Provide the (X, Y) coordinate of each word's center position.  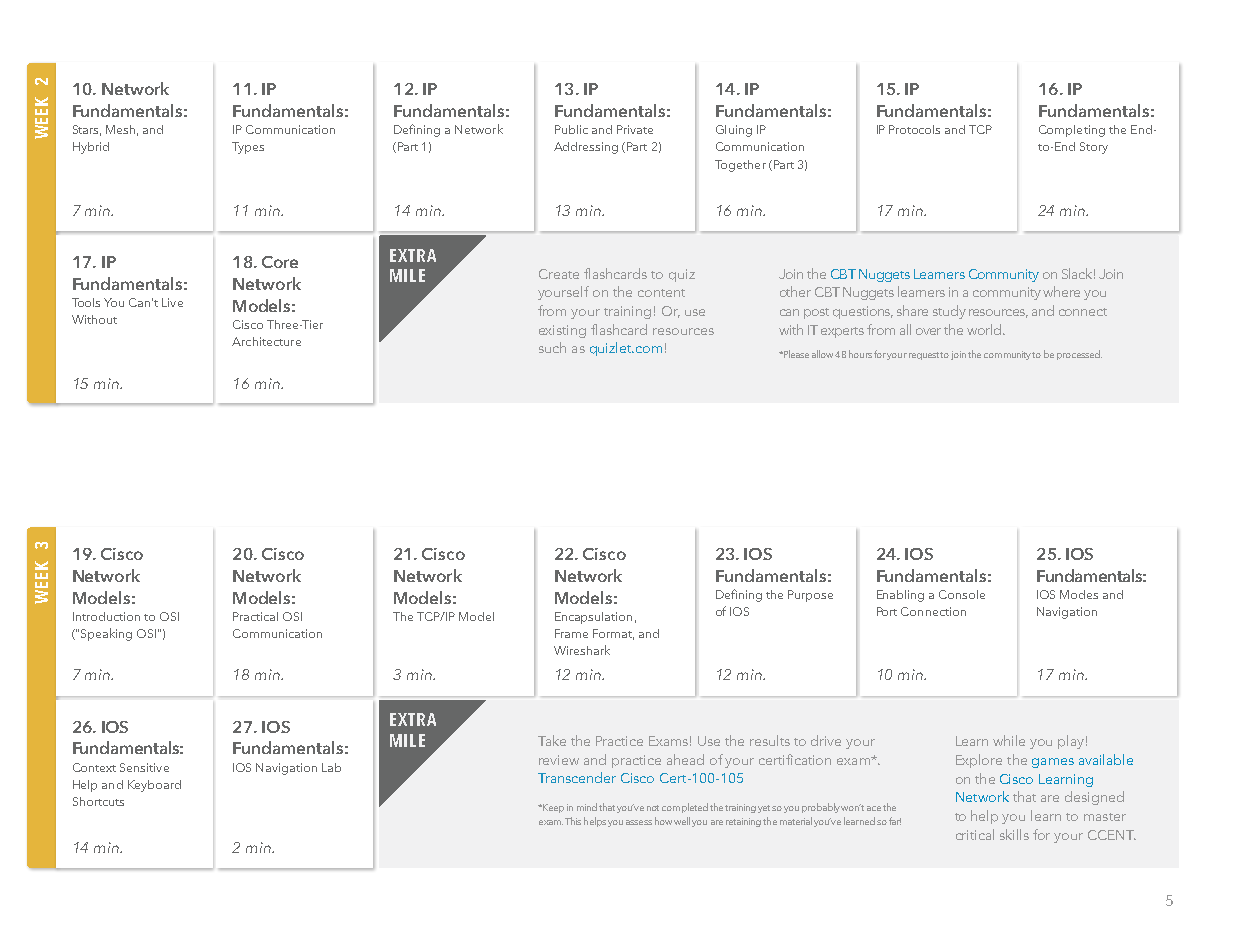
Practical (255, 616)
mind (587, 807)
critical (975, 834)
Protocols (914, 129)
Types (248, 148)
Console (962, 594)
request (925, 356)
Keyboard (154, 786)
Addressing (586, 148)
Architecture (266, 341)
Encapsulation (593, 618)
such (552, 347)
